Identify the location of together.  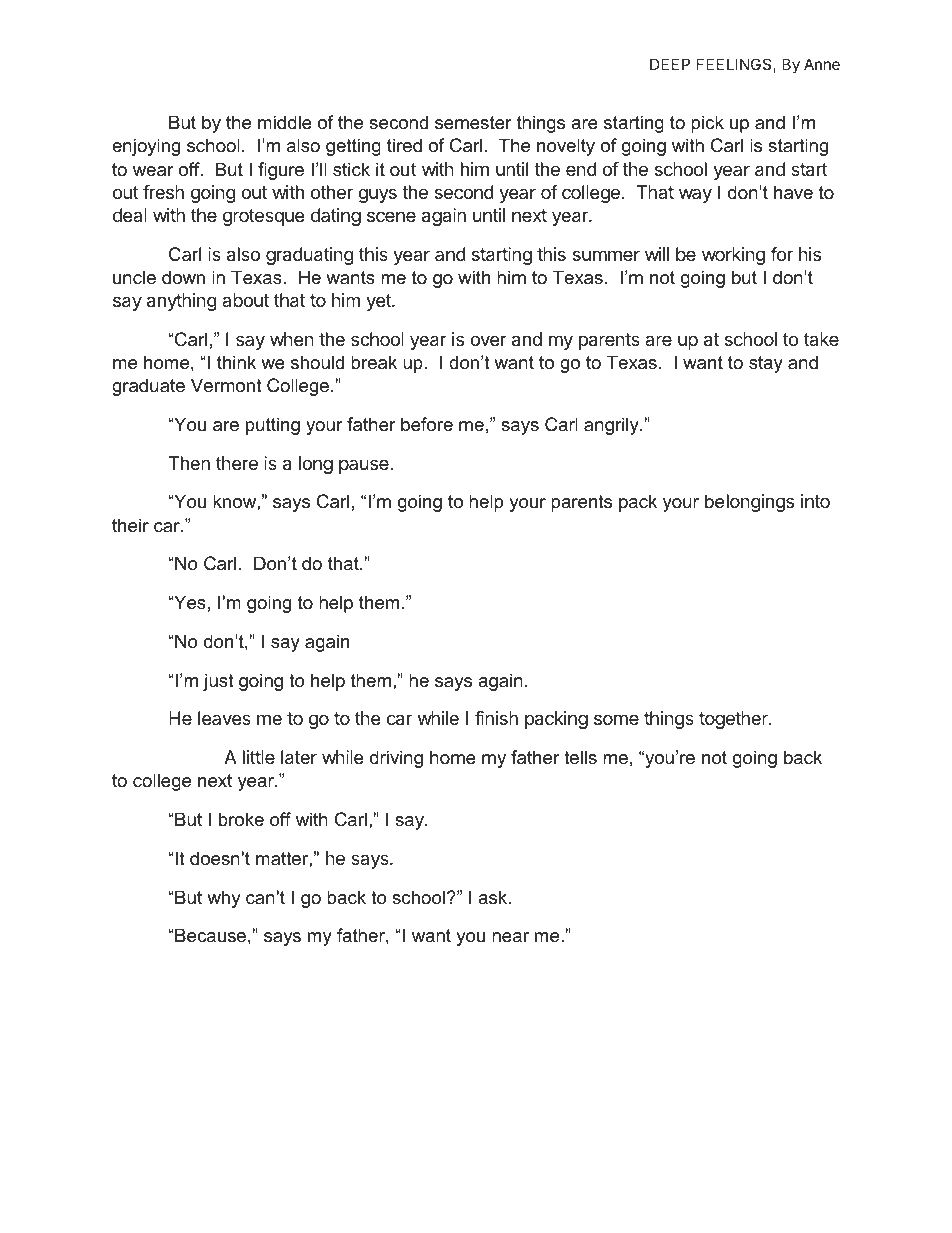
(734, 720).
